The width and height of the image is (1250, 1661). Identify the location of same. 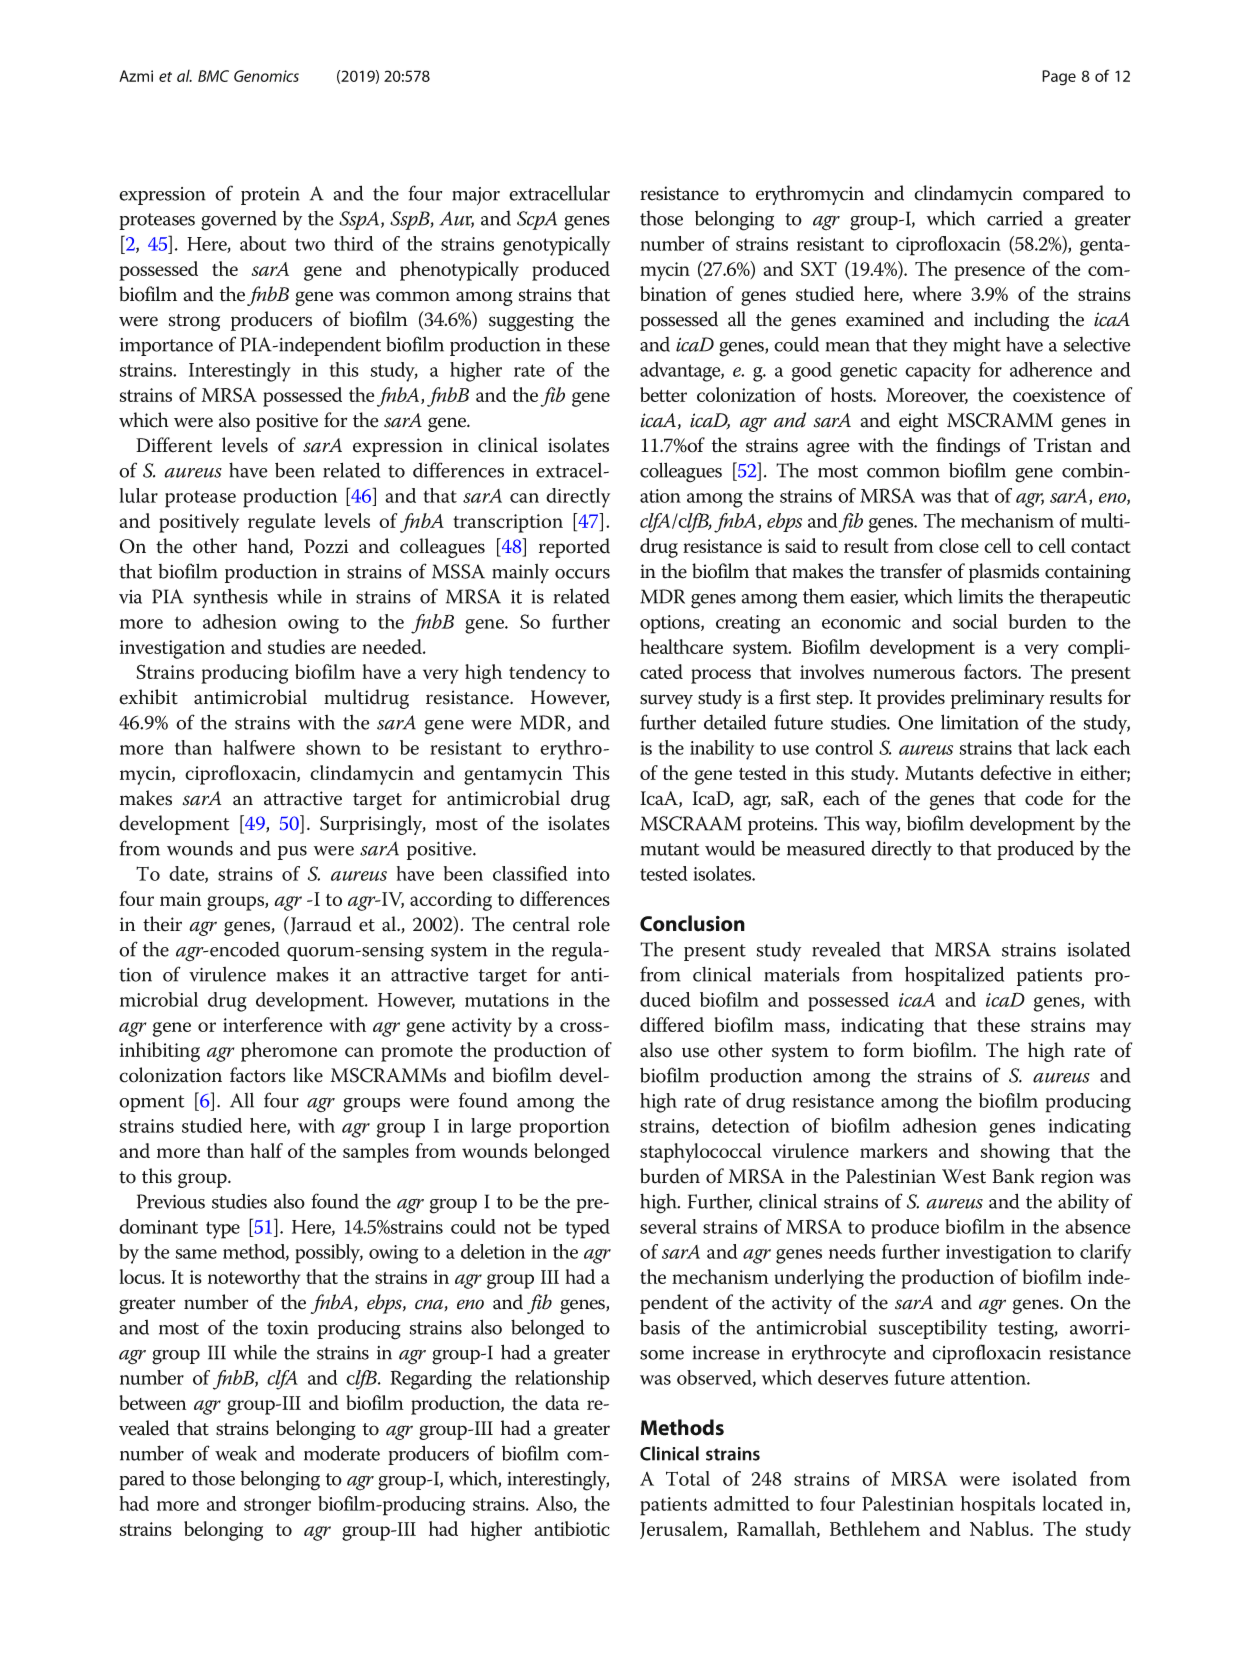
(196, 1254).
